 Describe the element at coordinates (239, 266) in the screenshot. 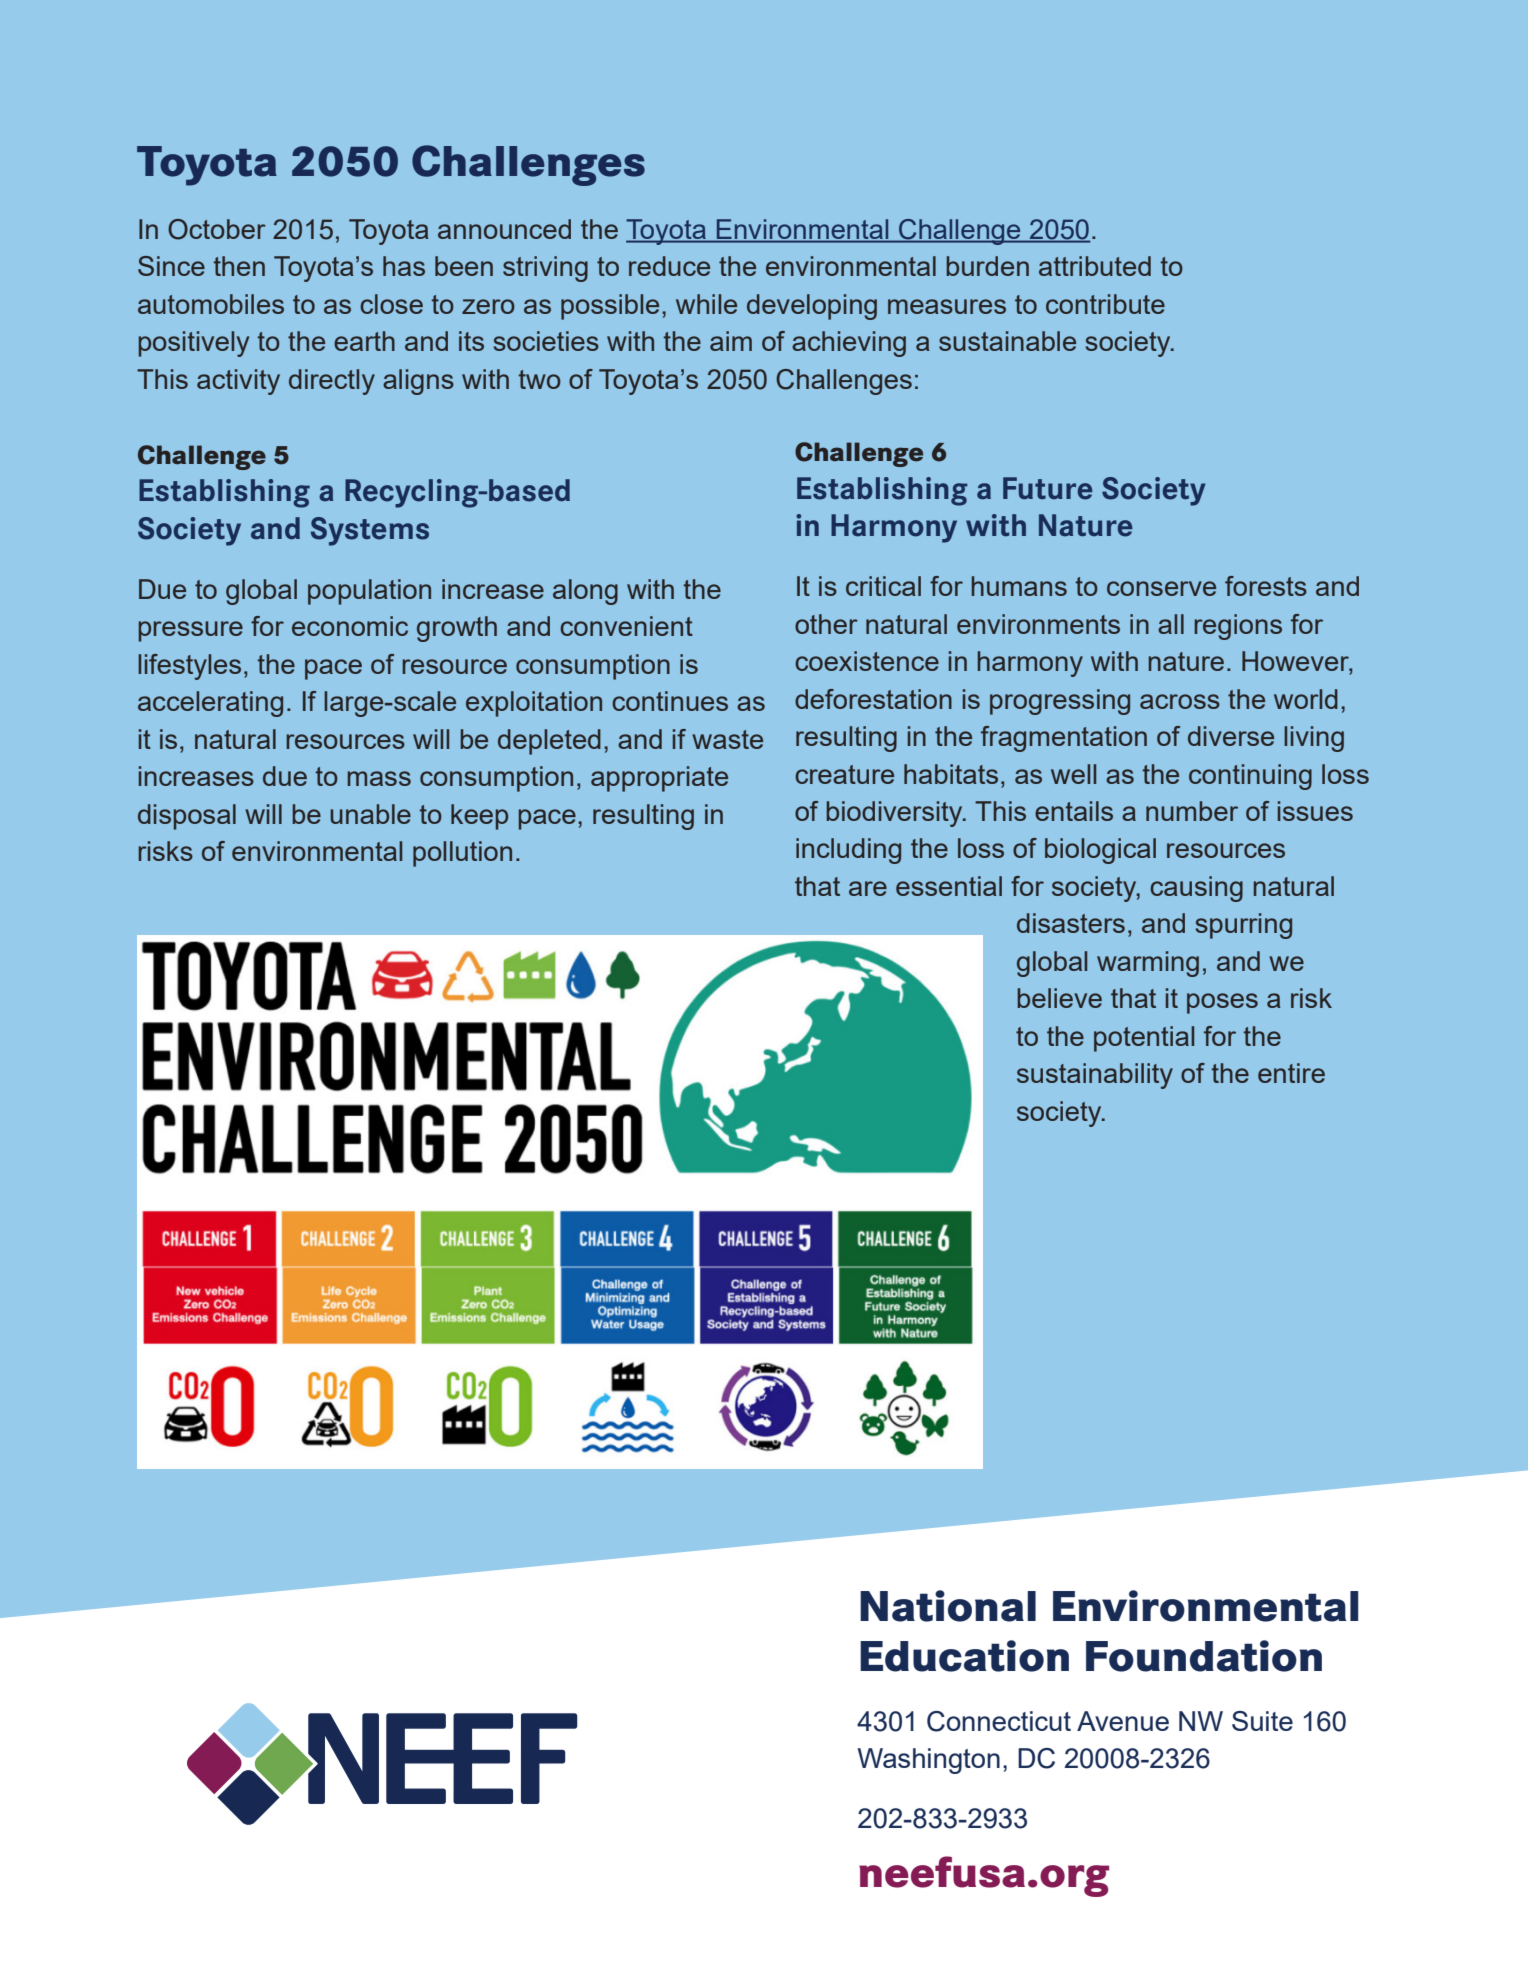

I see `then` at that location.
